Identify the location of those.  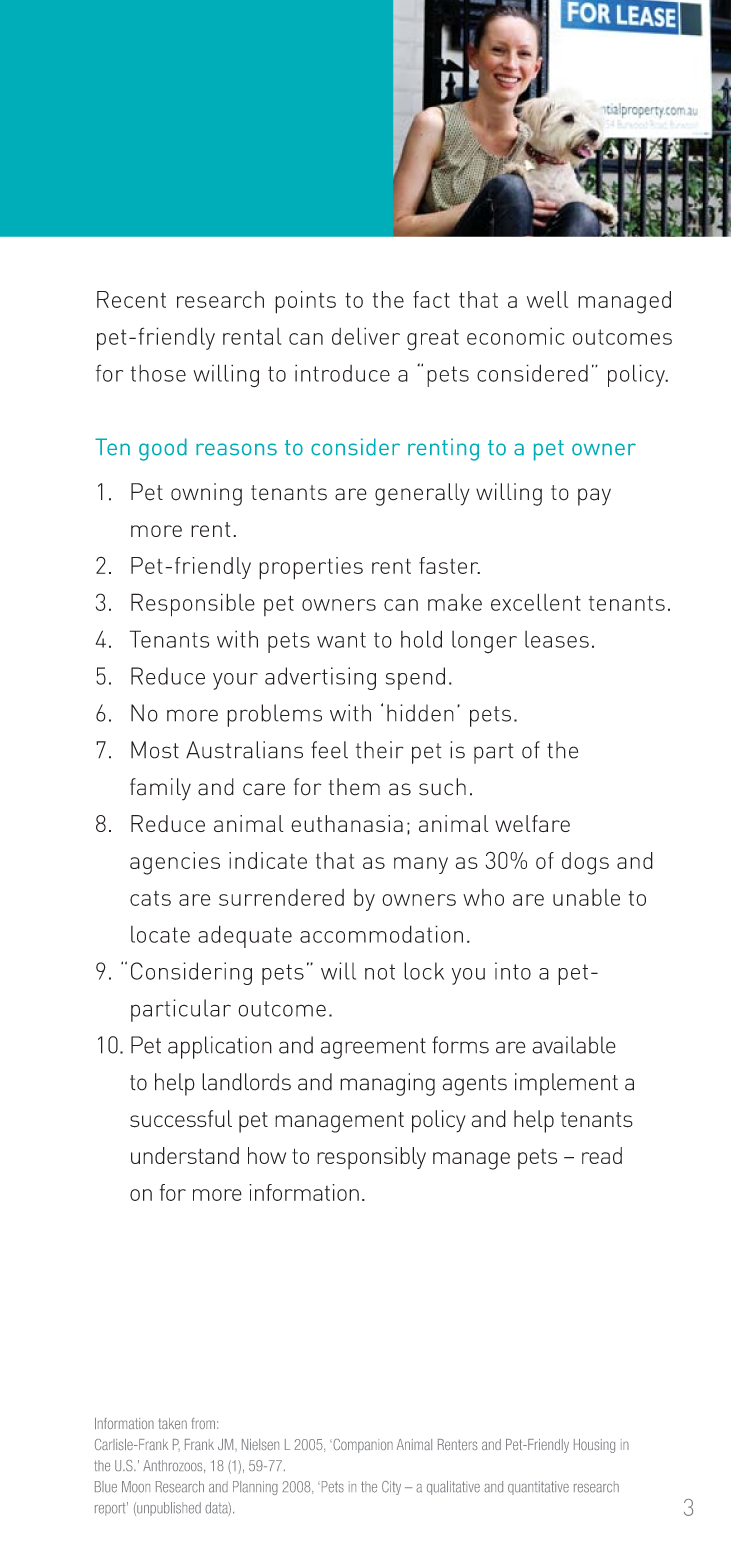
(158, 373).
